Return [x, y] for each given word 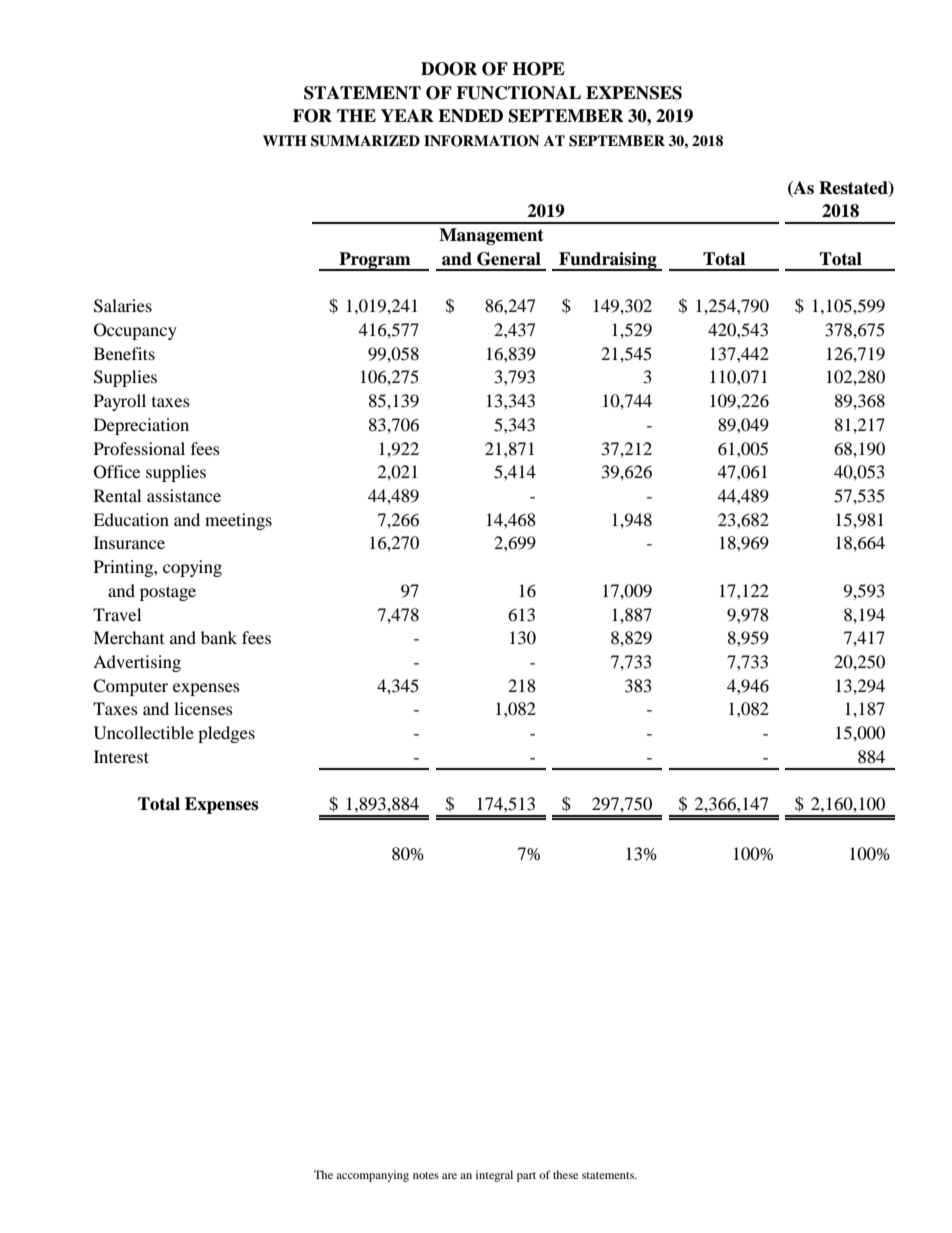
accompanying [372, 1176]
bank [219, 637]
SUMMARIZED [365, 141]
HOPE [538, 69]
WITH [285, 140]
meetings [238, 521]
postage [168, 593]
